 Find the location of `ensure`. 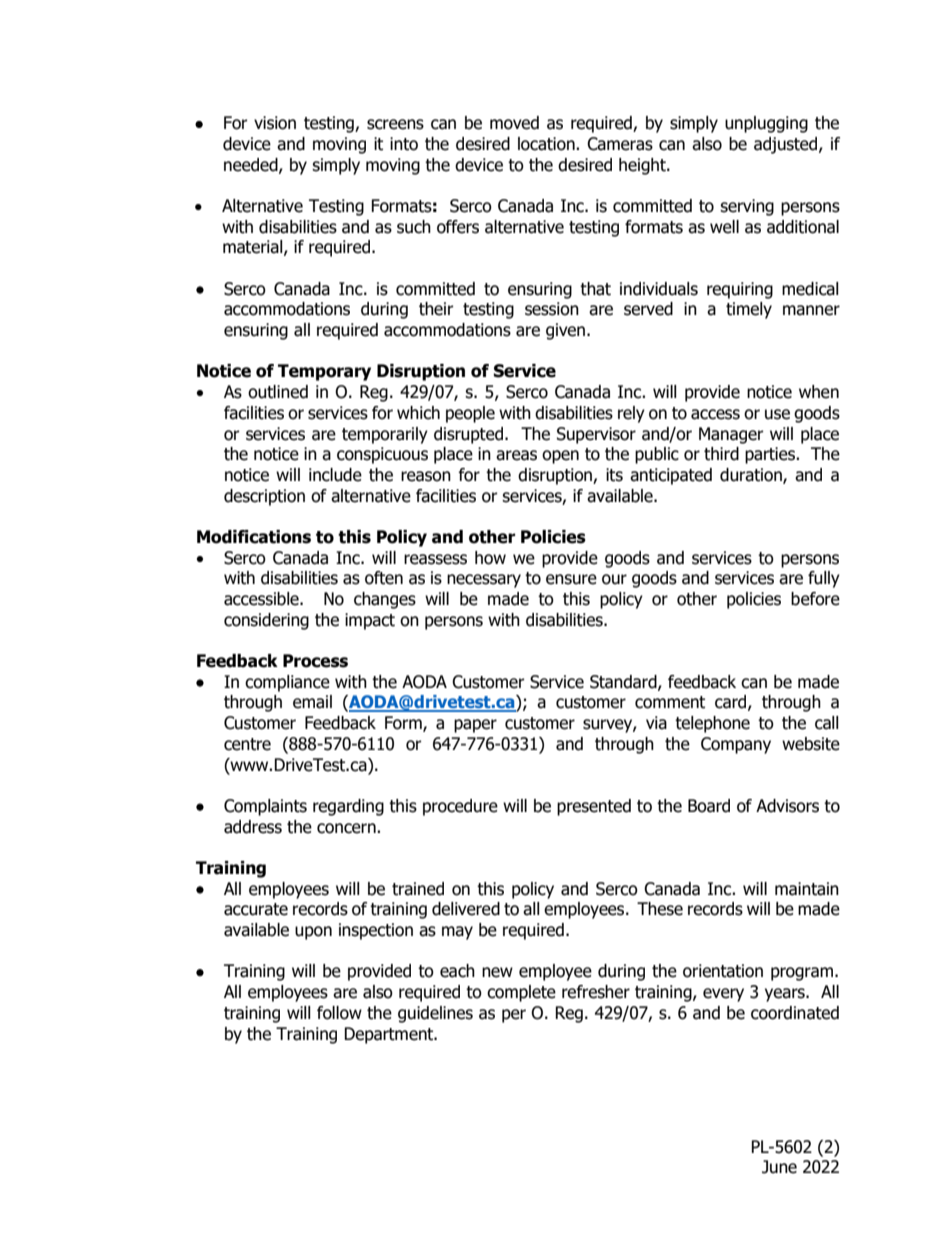

ensure is located at coordinates (571, 579).
